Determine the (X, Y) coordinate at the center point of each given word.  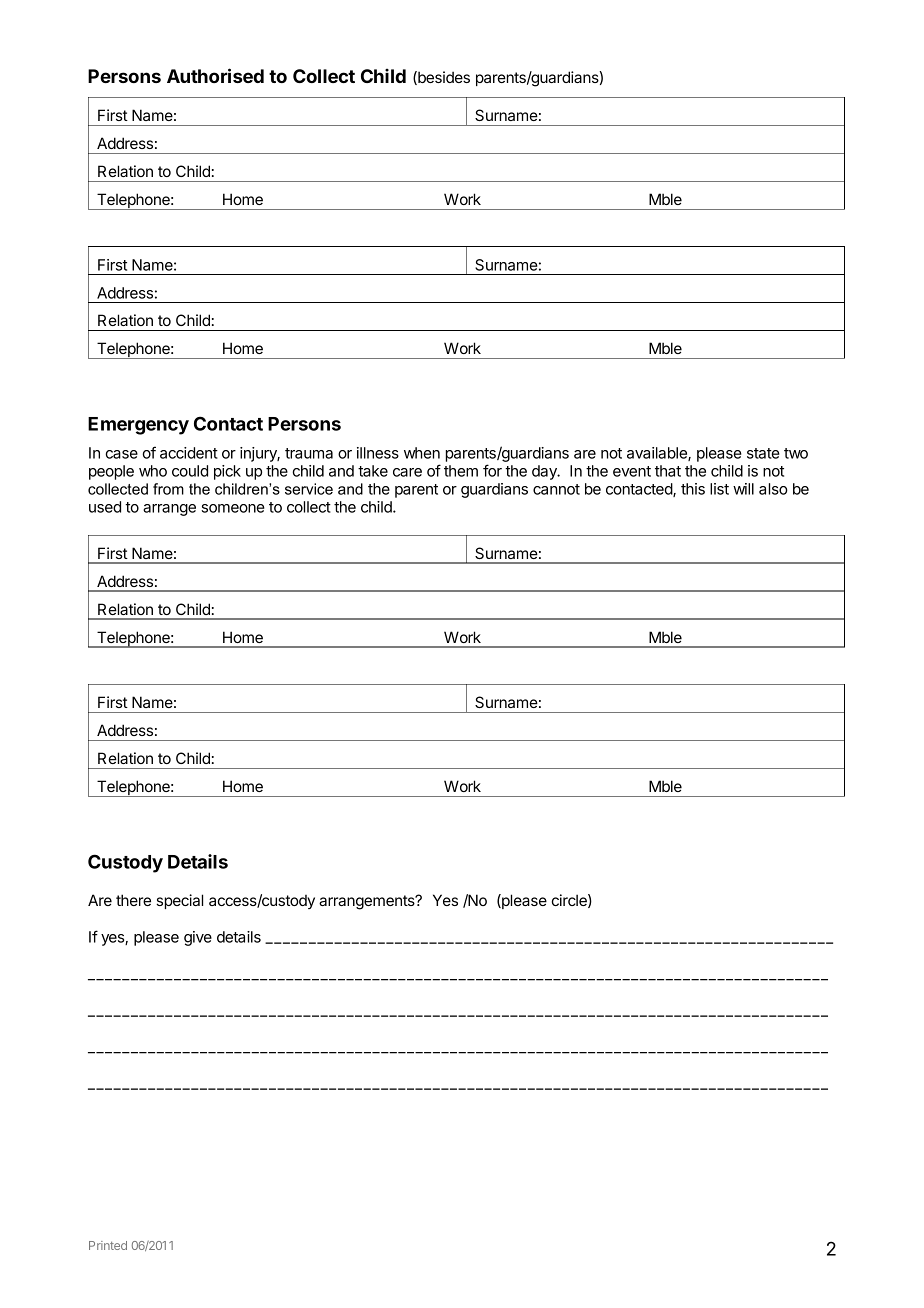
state (763, 453)
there (133, 900)
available (658, 454)
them (461, 471)
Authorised (215, 75)
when (422, 453)
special (179, 901)
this (693, 489)
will (743, 489)
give (198, 938)
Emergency (138, 426)
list (719, 489)
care (407, 472)
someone (233, 508)
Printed (108, 1245)
